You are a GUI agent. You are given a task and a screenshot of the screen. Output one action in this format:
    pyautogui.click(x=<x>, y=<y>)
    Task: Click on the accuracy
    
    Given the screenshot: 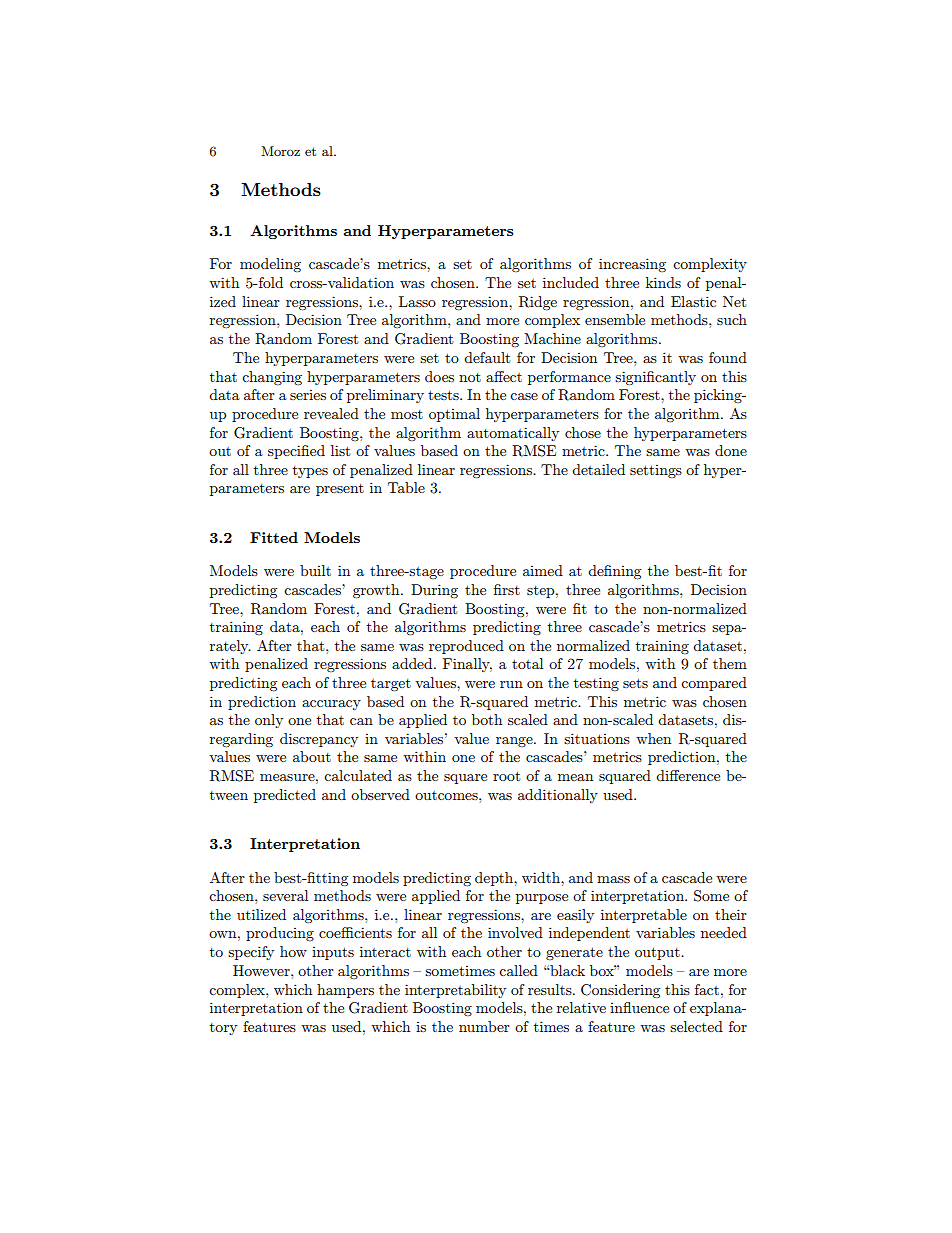 What is the action you would take?
    pyautogui.click(x=331, y=705)
